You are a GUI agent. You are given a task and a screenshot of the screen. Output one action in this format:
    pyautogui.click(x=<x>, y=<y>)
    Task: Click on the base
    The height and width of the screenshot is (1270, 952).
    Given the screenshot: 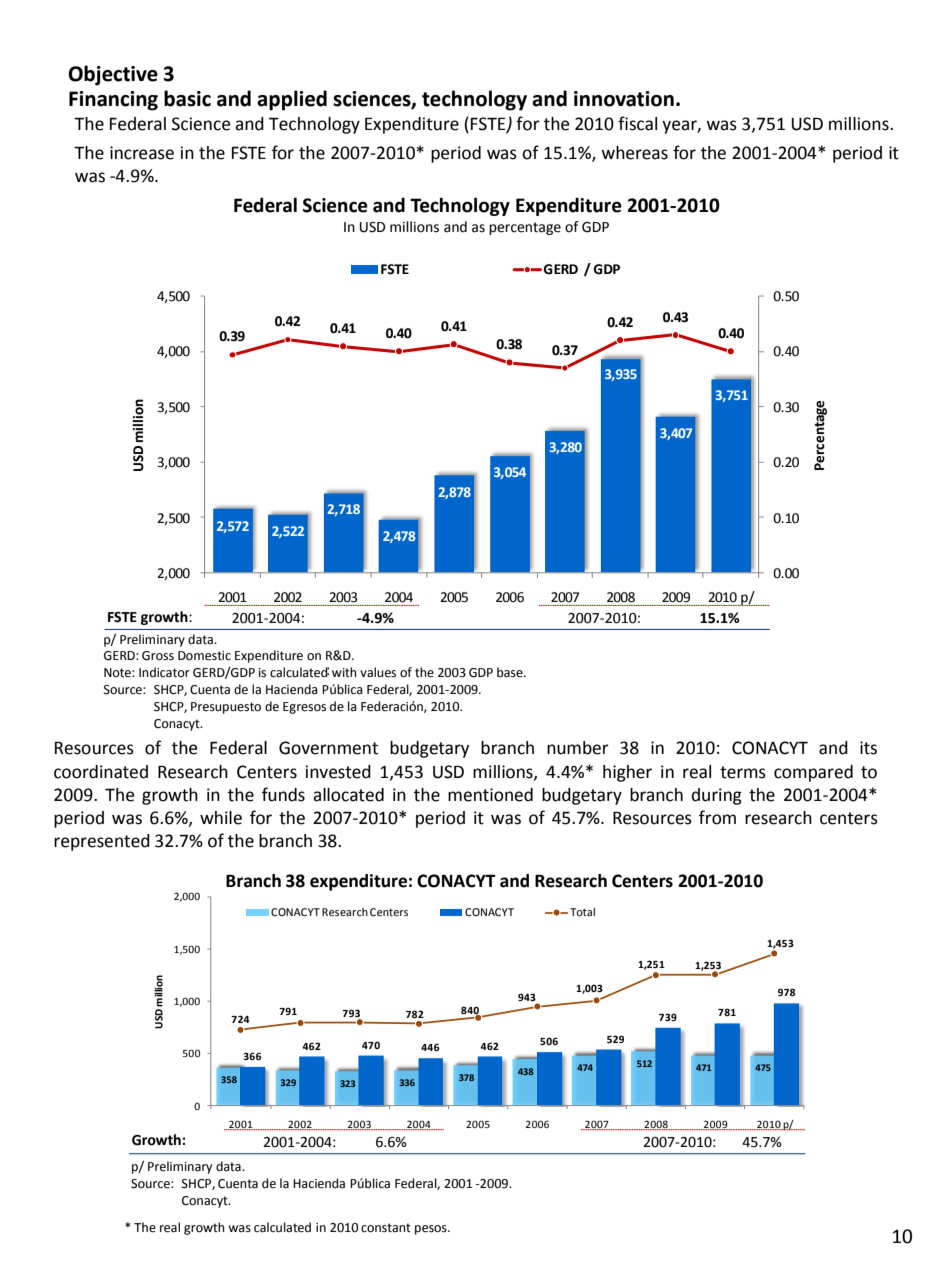 What is the action you would take?
    pyautogui.click(x=511, y=672)
